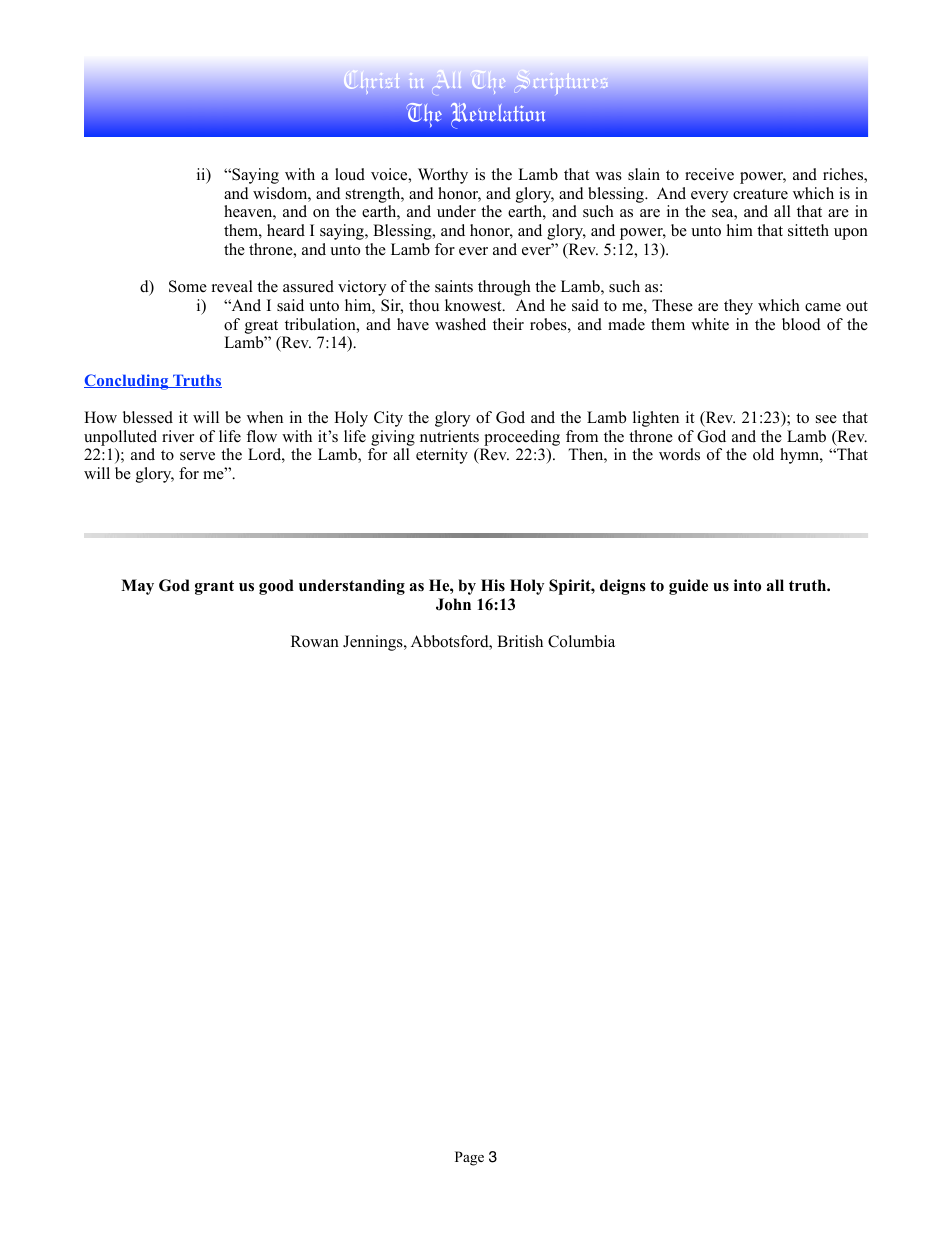 The image size is (952, 1233). I want to click on Columbia, so click(581, 641).
